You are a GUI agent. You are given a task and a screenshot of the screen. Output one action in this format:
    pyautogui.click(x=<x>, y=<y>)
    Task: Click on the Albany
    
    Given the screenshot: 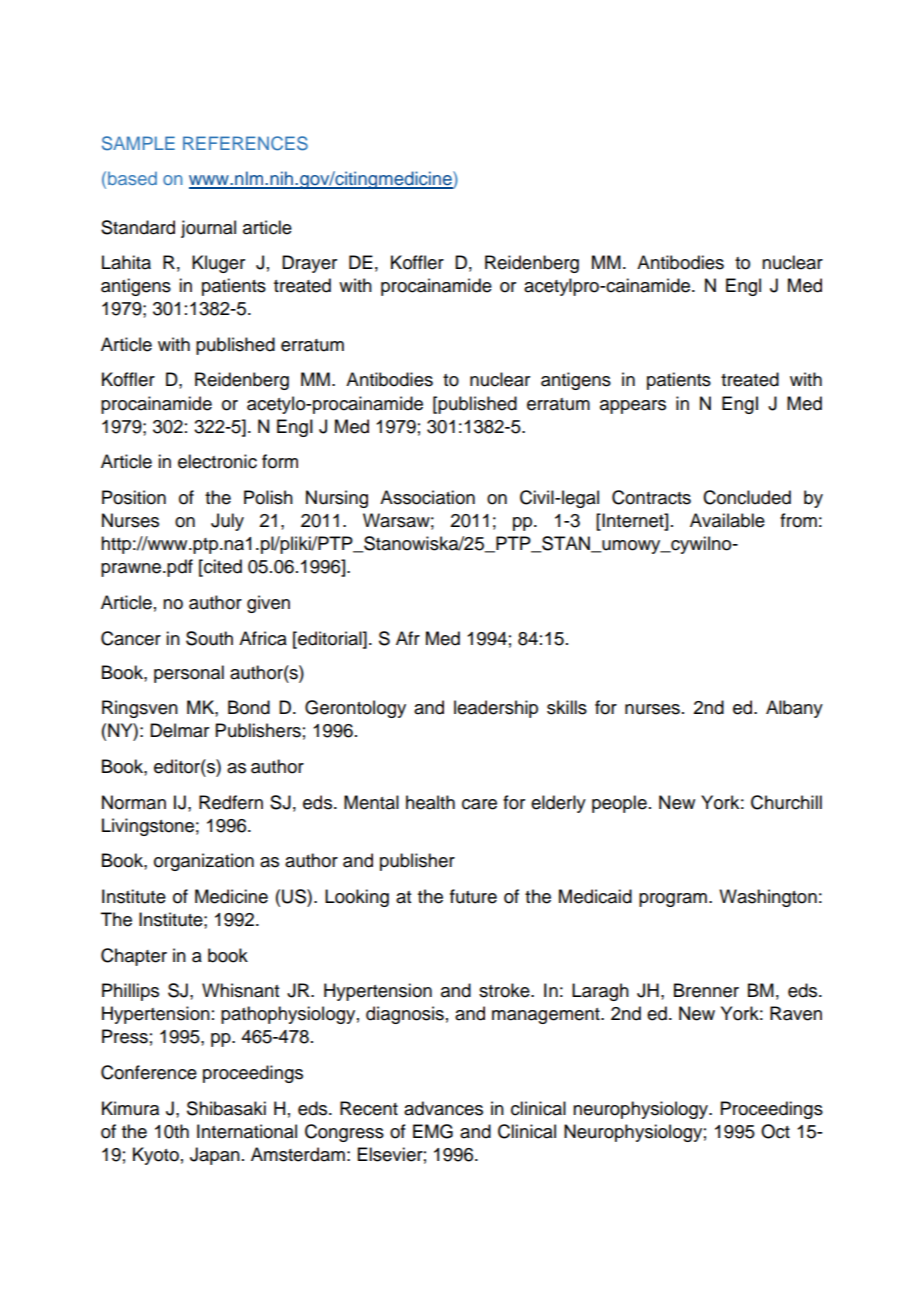 What is the action you would take?
    pyautogui.click(x=794, y=709)
